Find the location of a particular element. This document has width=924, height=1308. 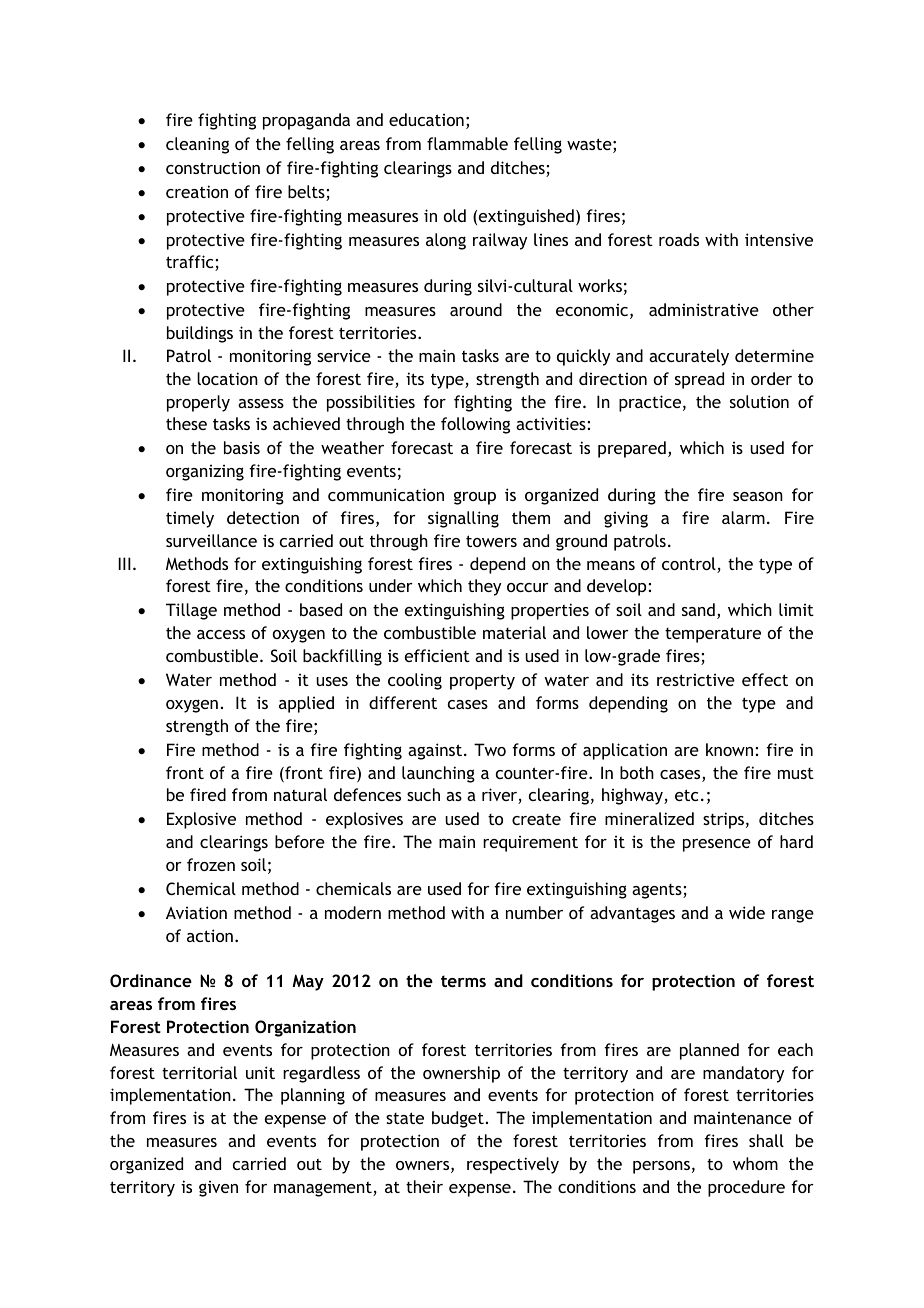

following is located at coordinates (475, 425).
